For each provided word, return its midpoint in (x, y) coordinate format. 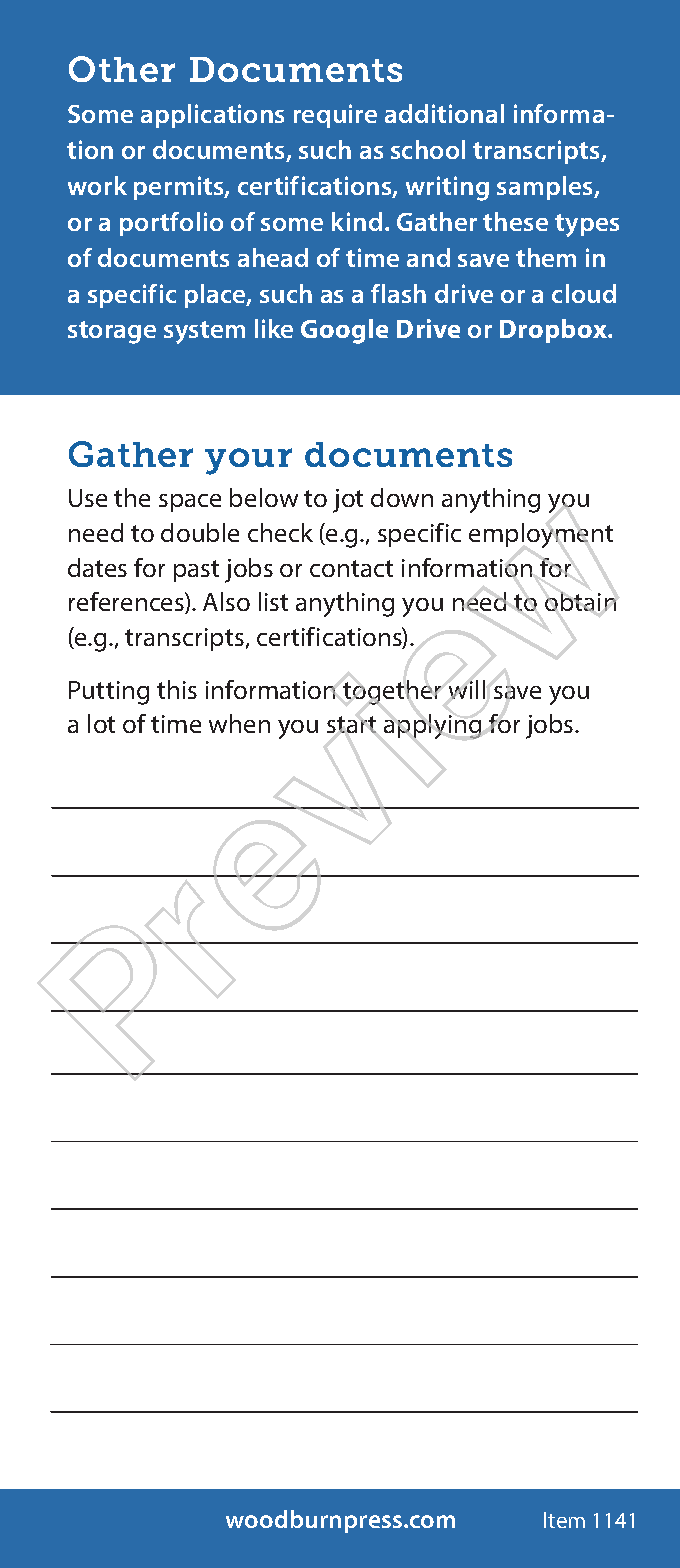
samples (546, 188)
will (467, 689)
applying (432, 726)
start (351, 724)
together (392, 692)
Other (122, 69)
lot (101, 723)
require (335, 116)
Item (564, 1520)
